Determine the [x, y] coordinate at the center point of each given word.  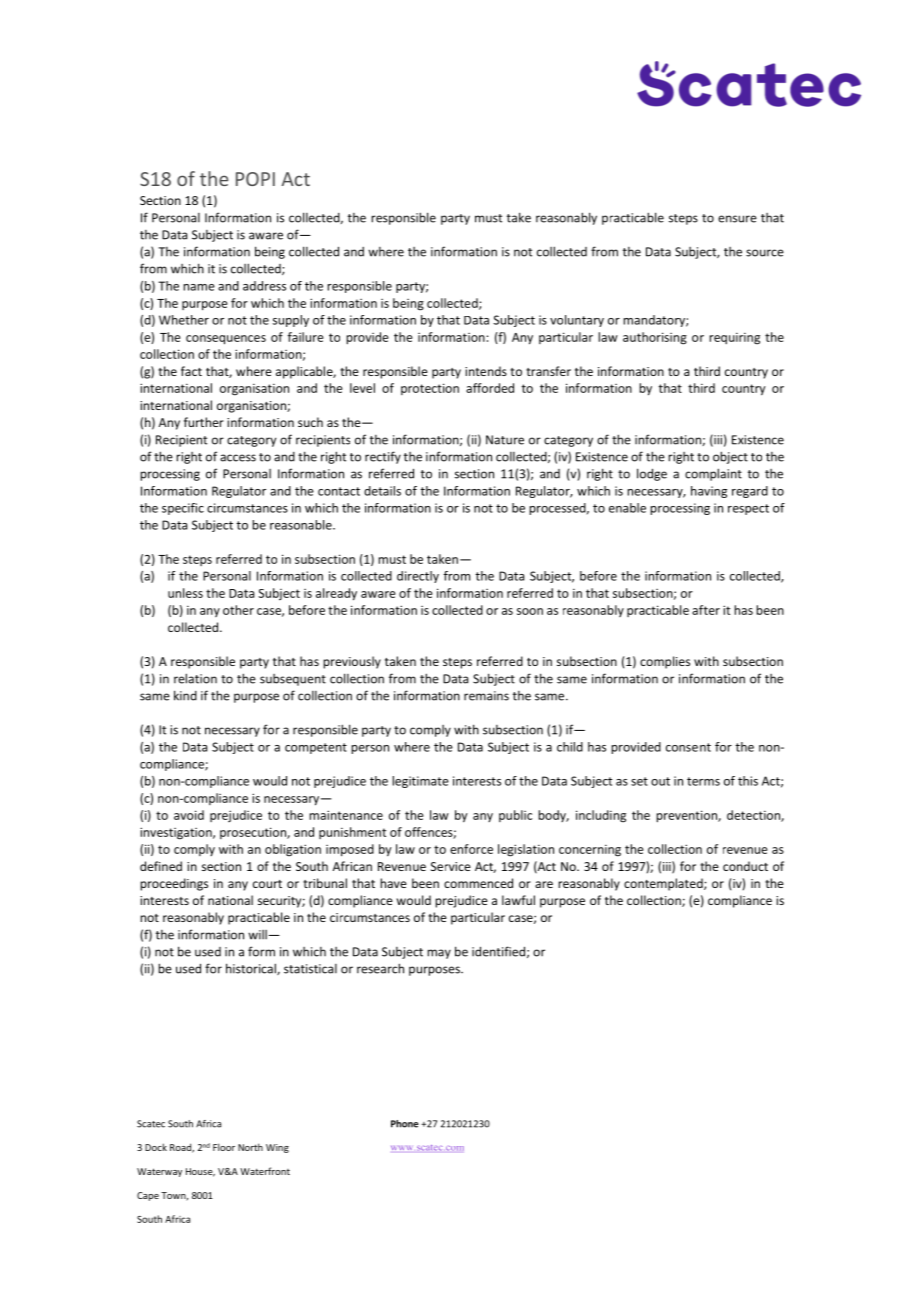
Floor [224, 1147]
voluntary [577, 321]
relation [195, 678]
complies [665, 662]
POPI [255, 179]
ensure [737, 219]
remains [486, 696]
